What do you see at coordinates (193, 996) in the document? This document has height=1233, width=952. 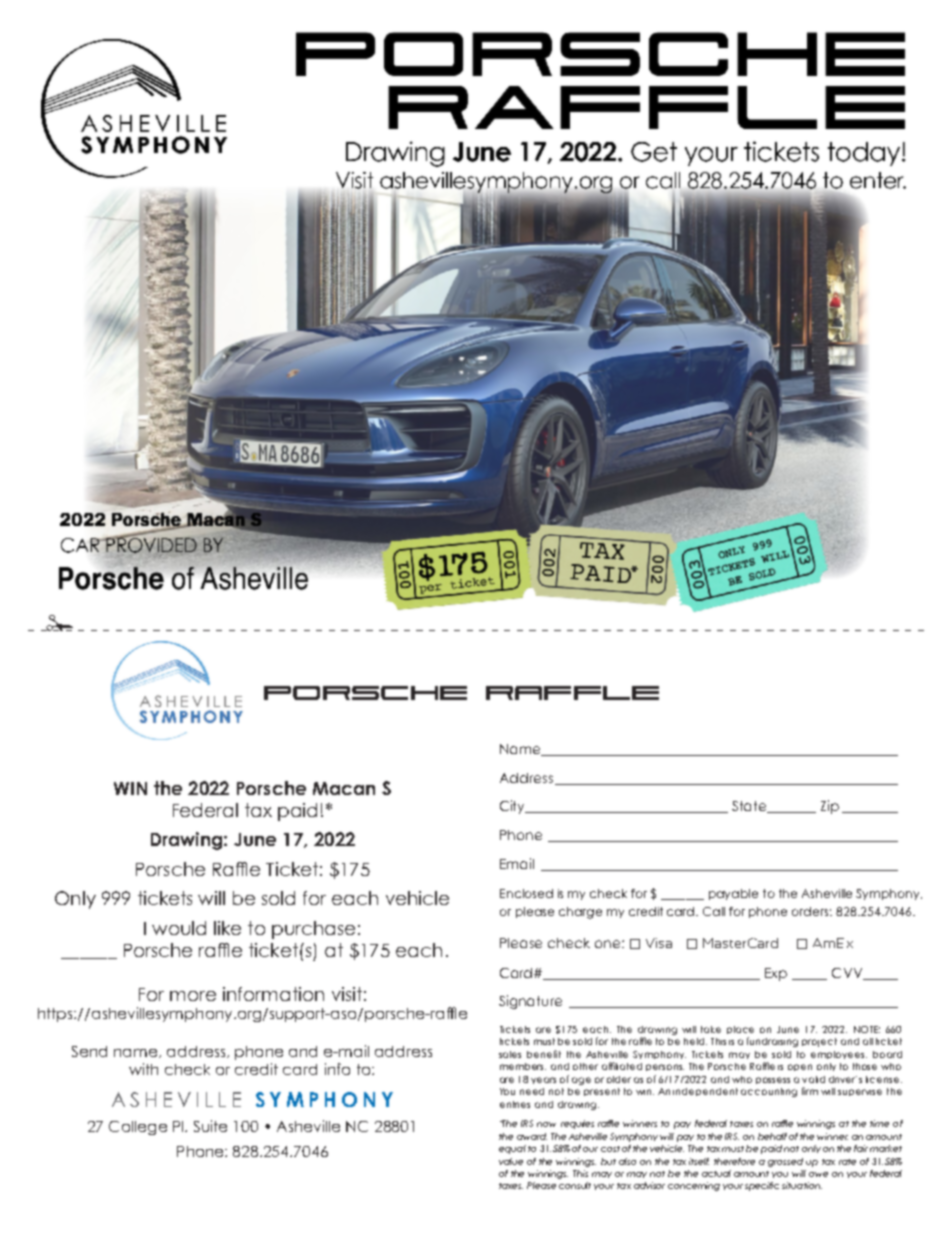 I see `more` at bounding box center [193, 996].
